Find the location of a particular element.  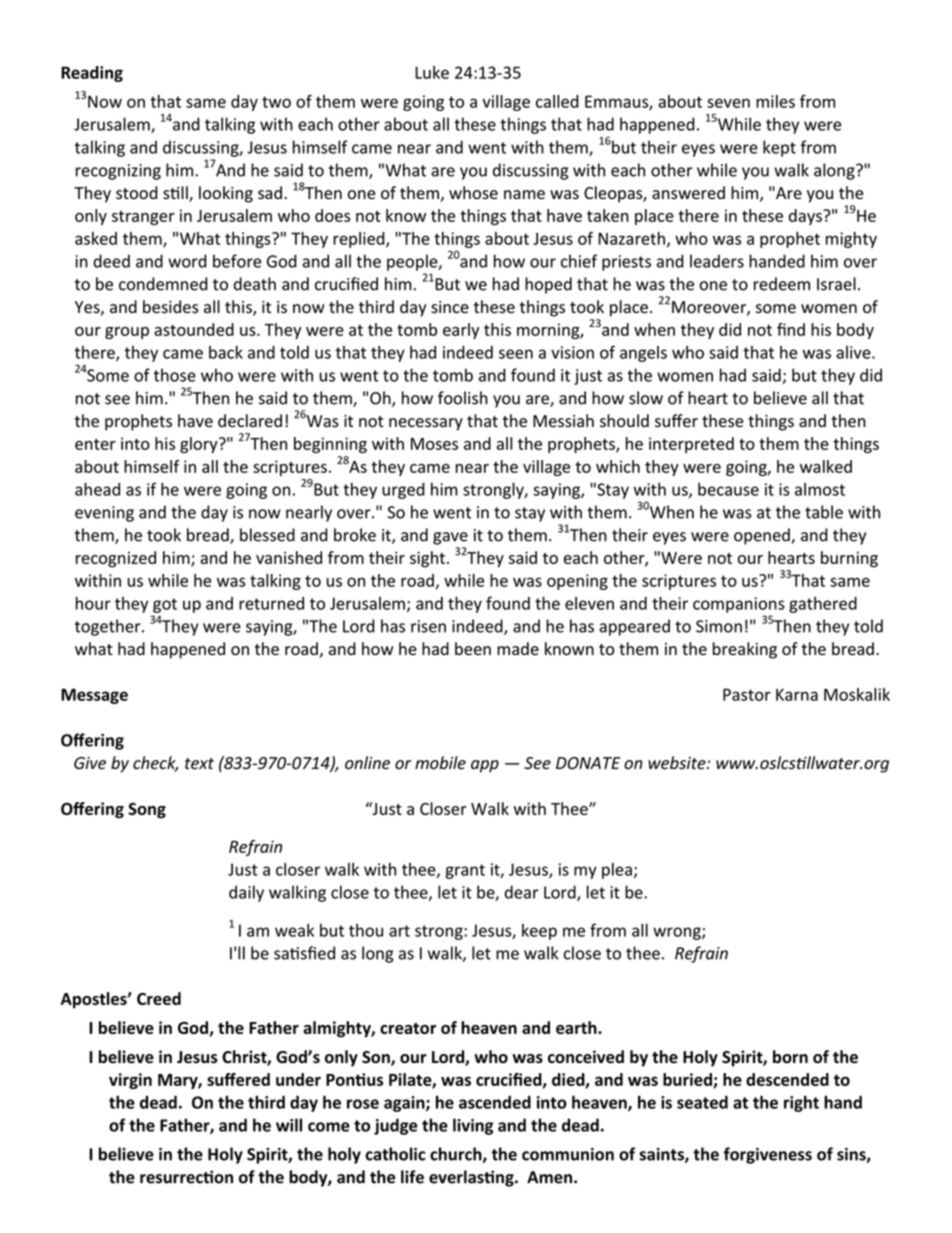

got is located at coordinates (165, 605).
